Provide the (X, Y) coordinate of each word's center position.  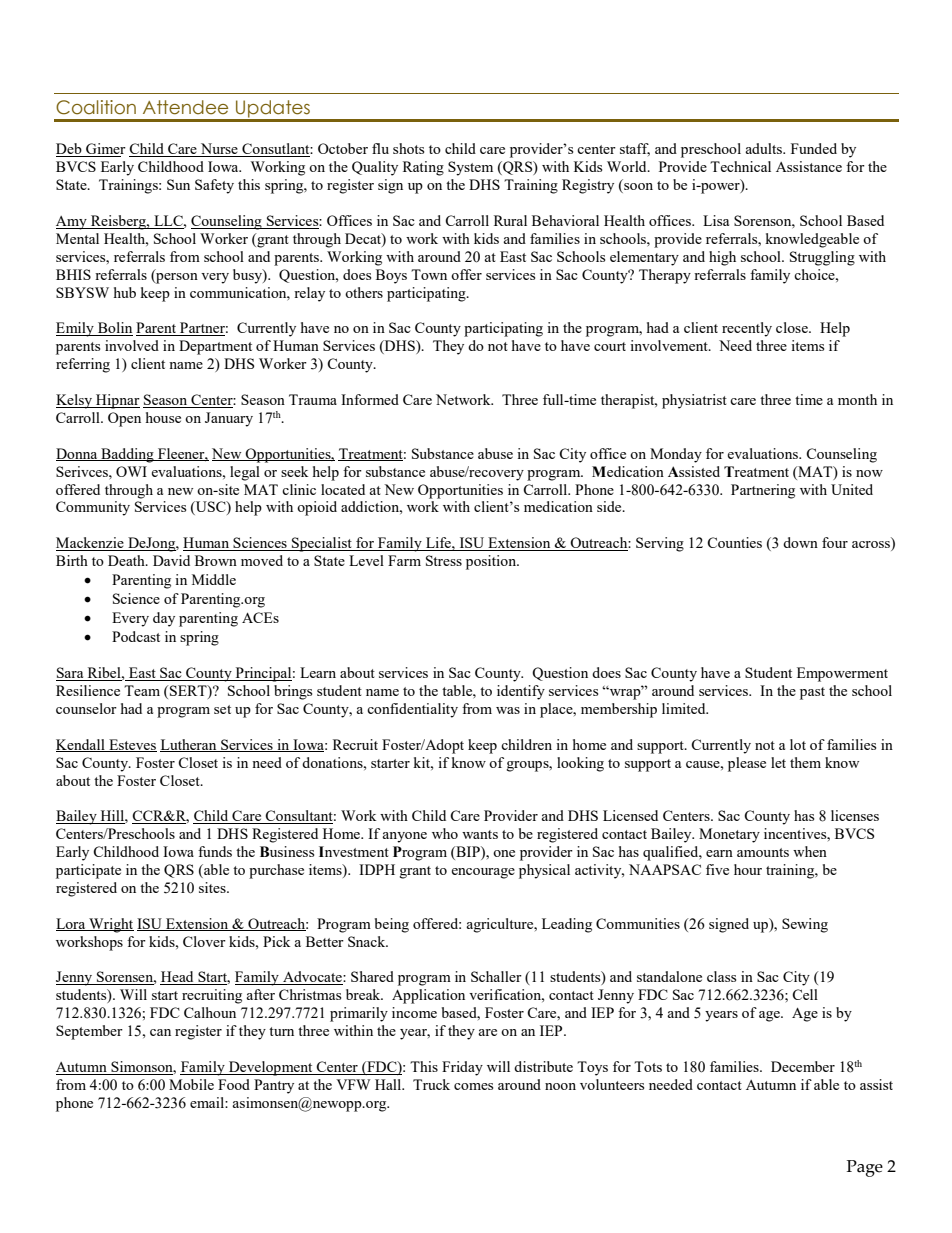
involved (132, 345)
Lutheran (189, 745)
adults (764, 148)
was (508, 710)
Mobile (191, 1084)
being (392, 925)
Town (429, 274)
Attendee (185, 107)
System (470, 168)
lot (798, 744)
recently (747, 329)
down (800, 542)
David (171, 560)
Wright (110, 925)
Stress (444, 560)
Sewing (805, 925)
